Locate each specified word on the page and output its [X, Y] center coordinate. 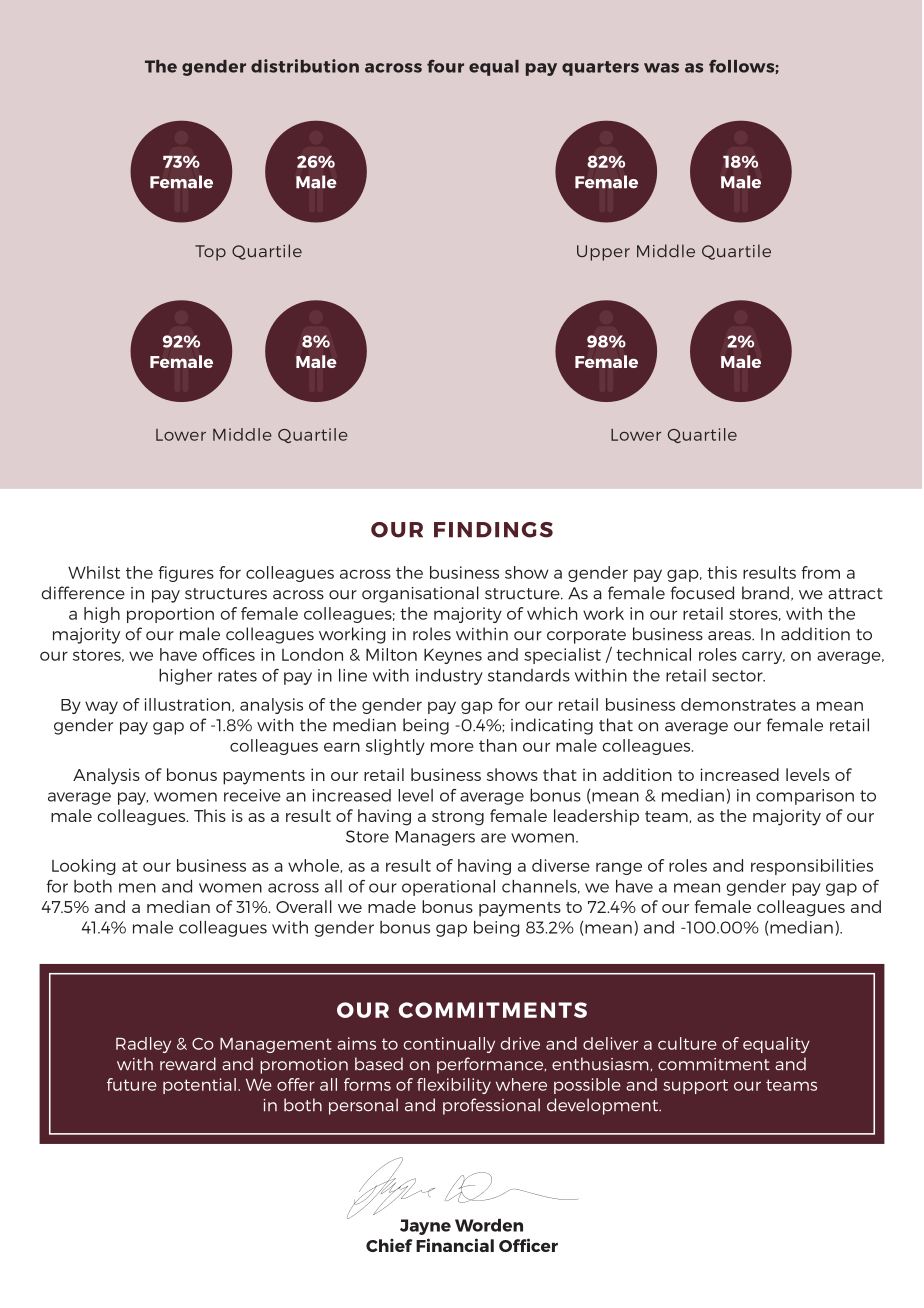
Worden [489, 1225]
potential [199, 1086]
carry [763, 657]
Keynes [453, 656]
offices [228, 654]
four [445, 66]
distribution [305, 66]
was [661, 68]
